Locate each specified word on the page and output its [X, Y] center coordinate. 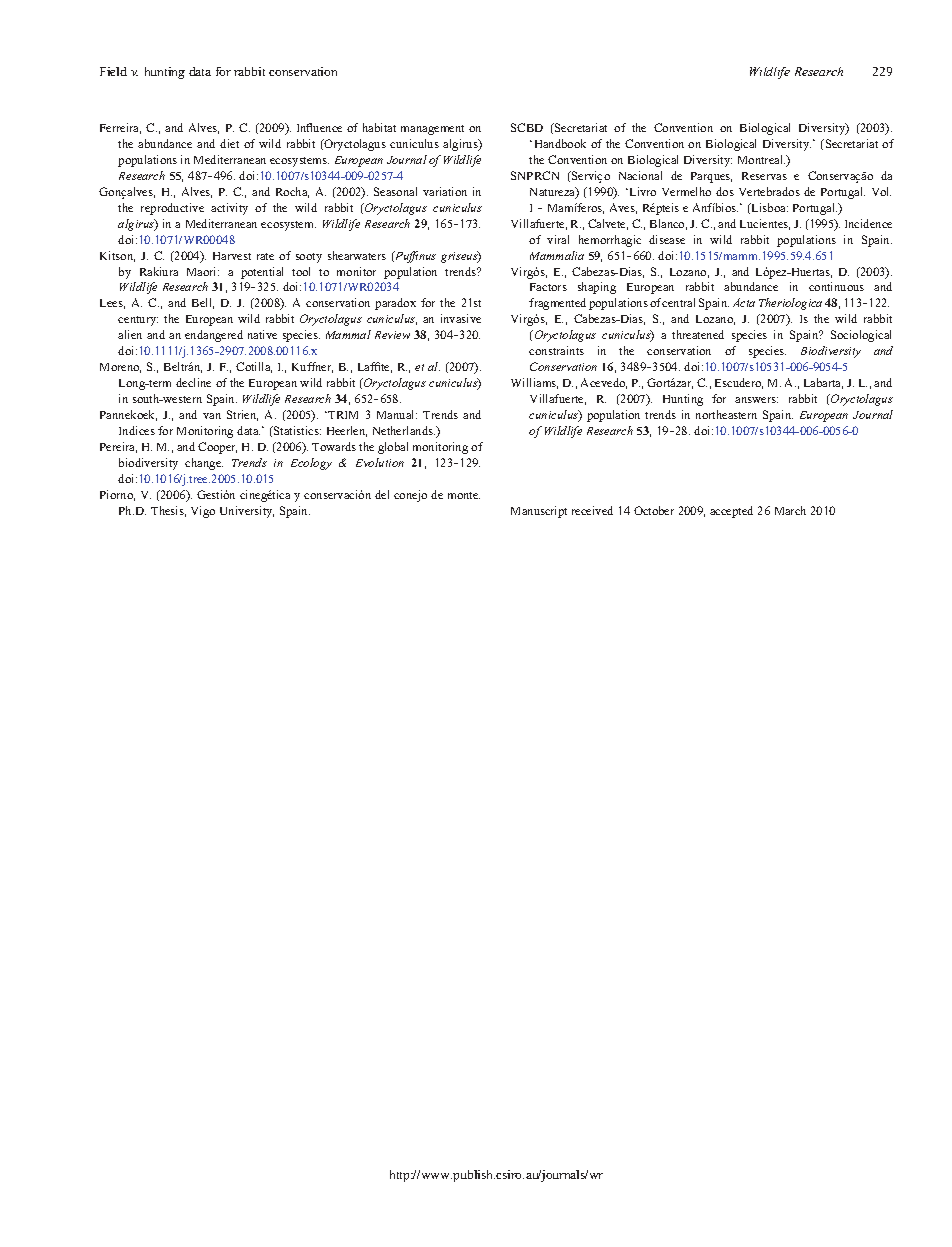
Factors [548, 287]
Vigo [203, 512]
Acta [744, 302]
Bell [203, 303]
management [432, 130]
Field [113, 71]
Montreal [761, 159]
